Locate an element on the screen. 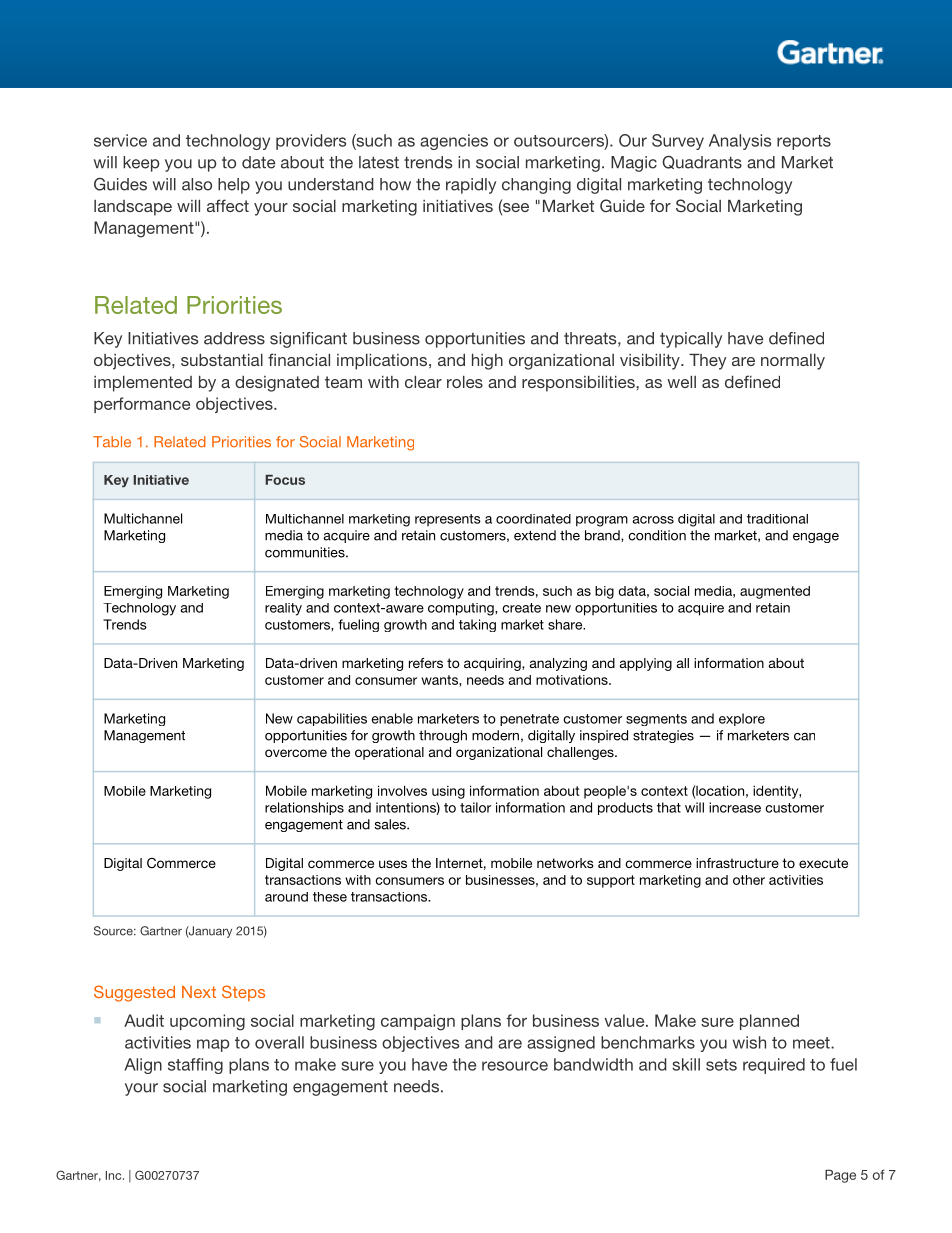 The width and height of the screenshot is (952, 1233). rapidly is located at coordinates (471, 186).
